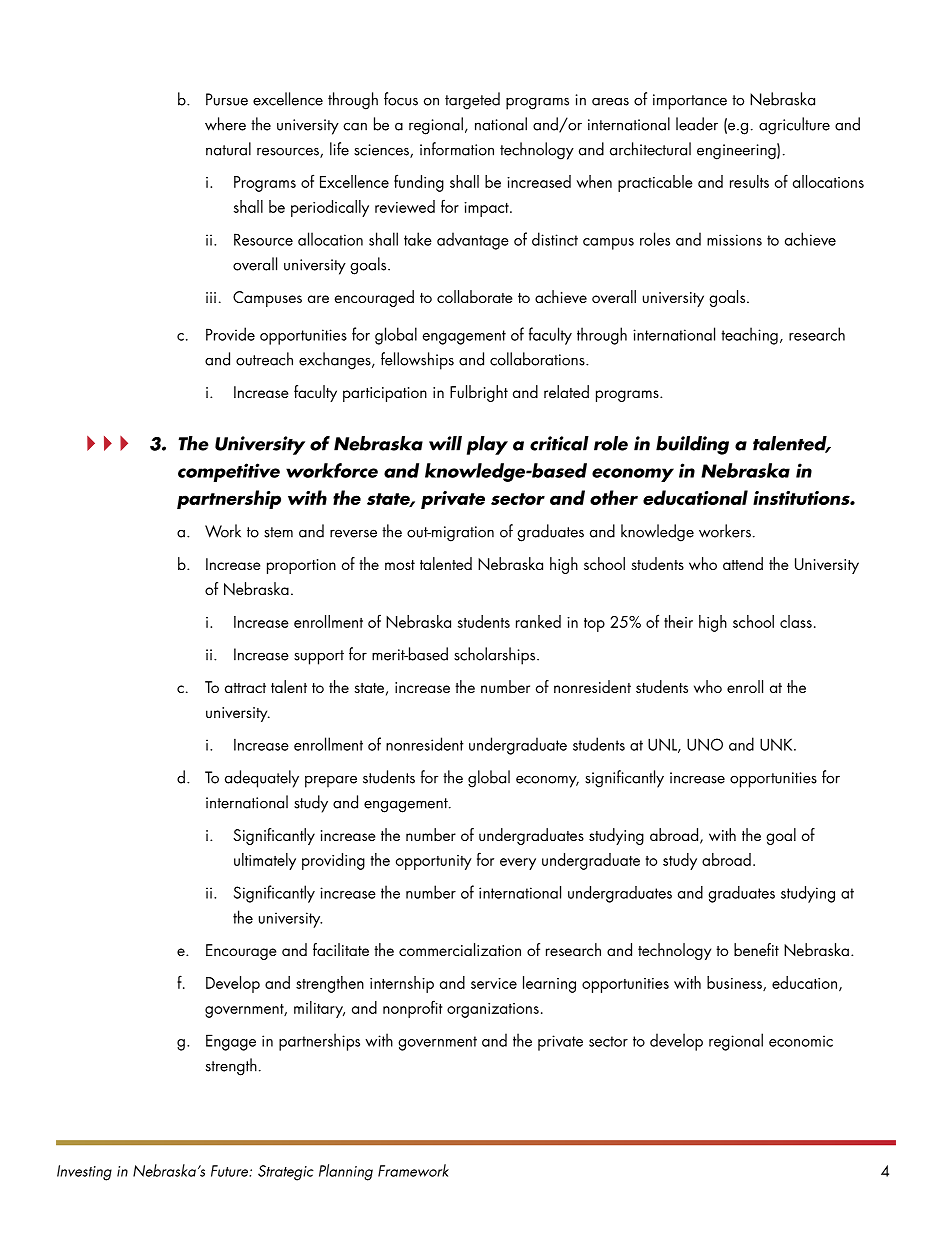 The width and height of the document is (952, 1233). I want to click on outreach, so click(264, 359).
